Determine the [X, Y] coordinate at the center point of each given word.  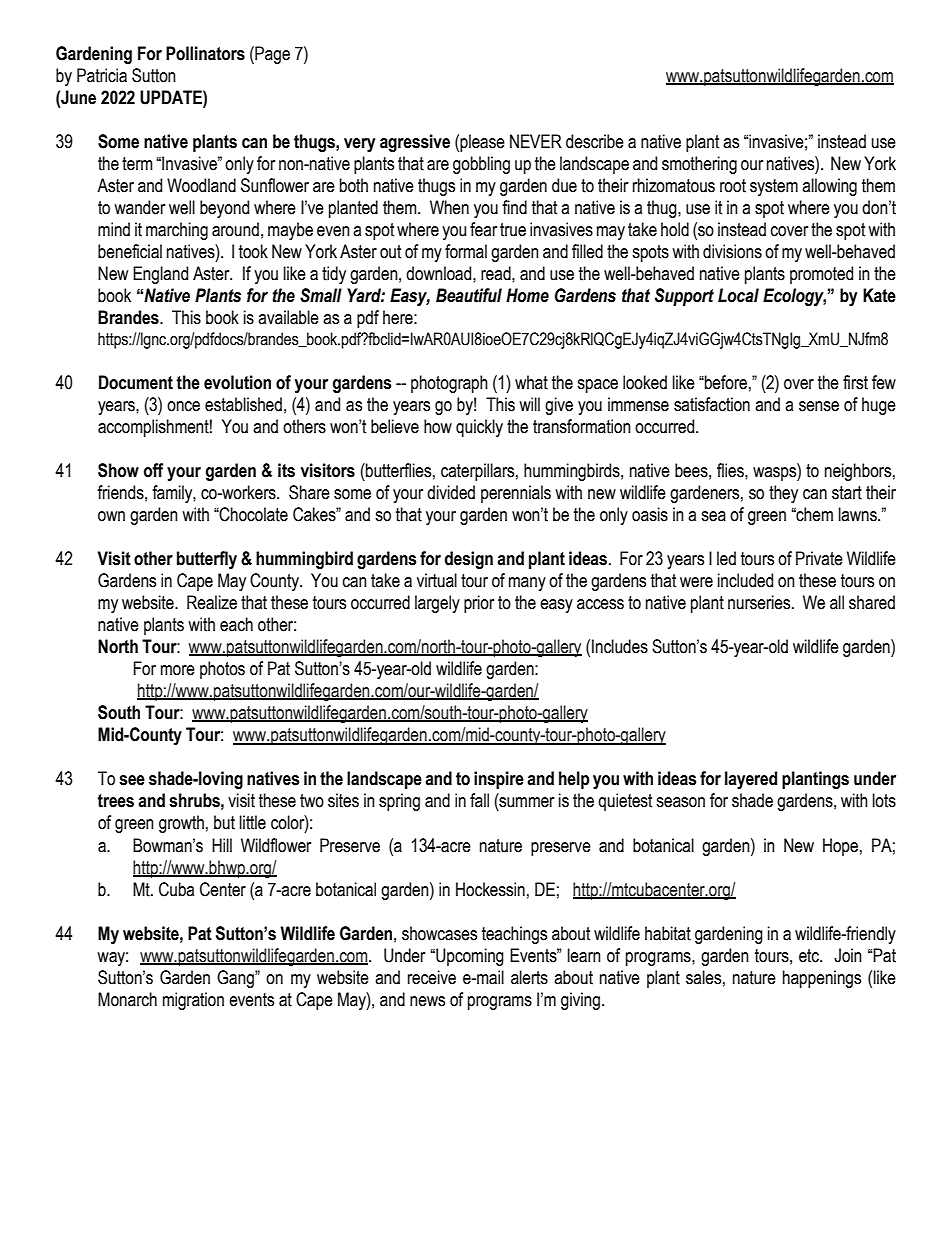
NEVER [536, 141]
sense [819, 406]
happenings [822, 979]
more [178, 670]
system [774, 187]
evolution [237, 382]
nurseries [760, 602]
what [531, 382]
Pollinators [205, 53]
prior [479, 604]
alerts [529, 977]
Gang [236, 979]
